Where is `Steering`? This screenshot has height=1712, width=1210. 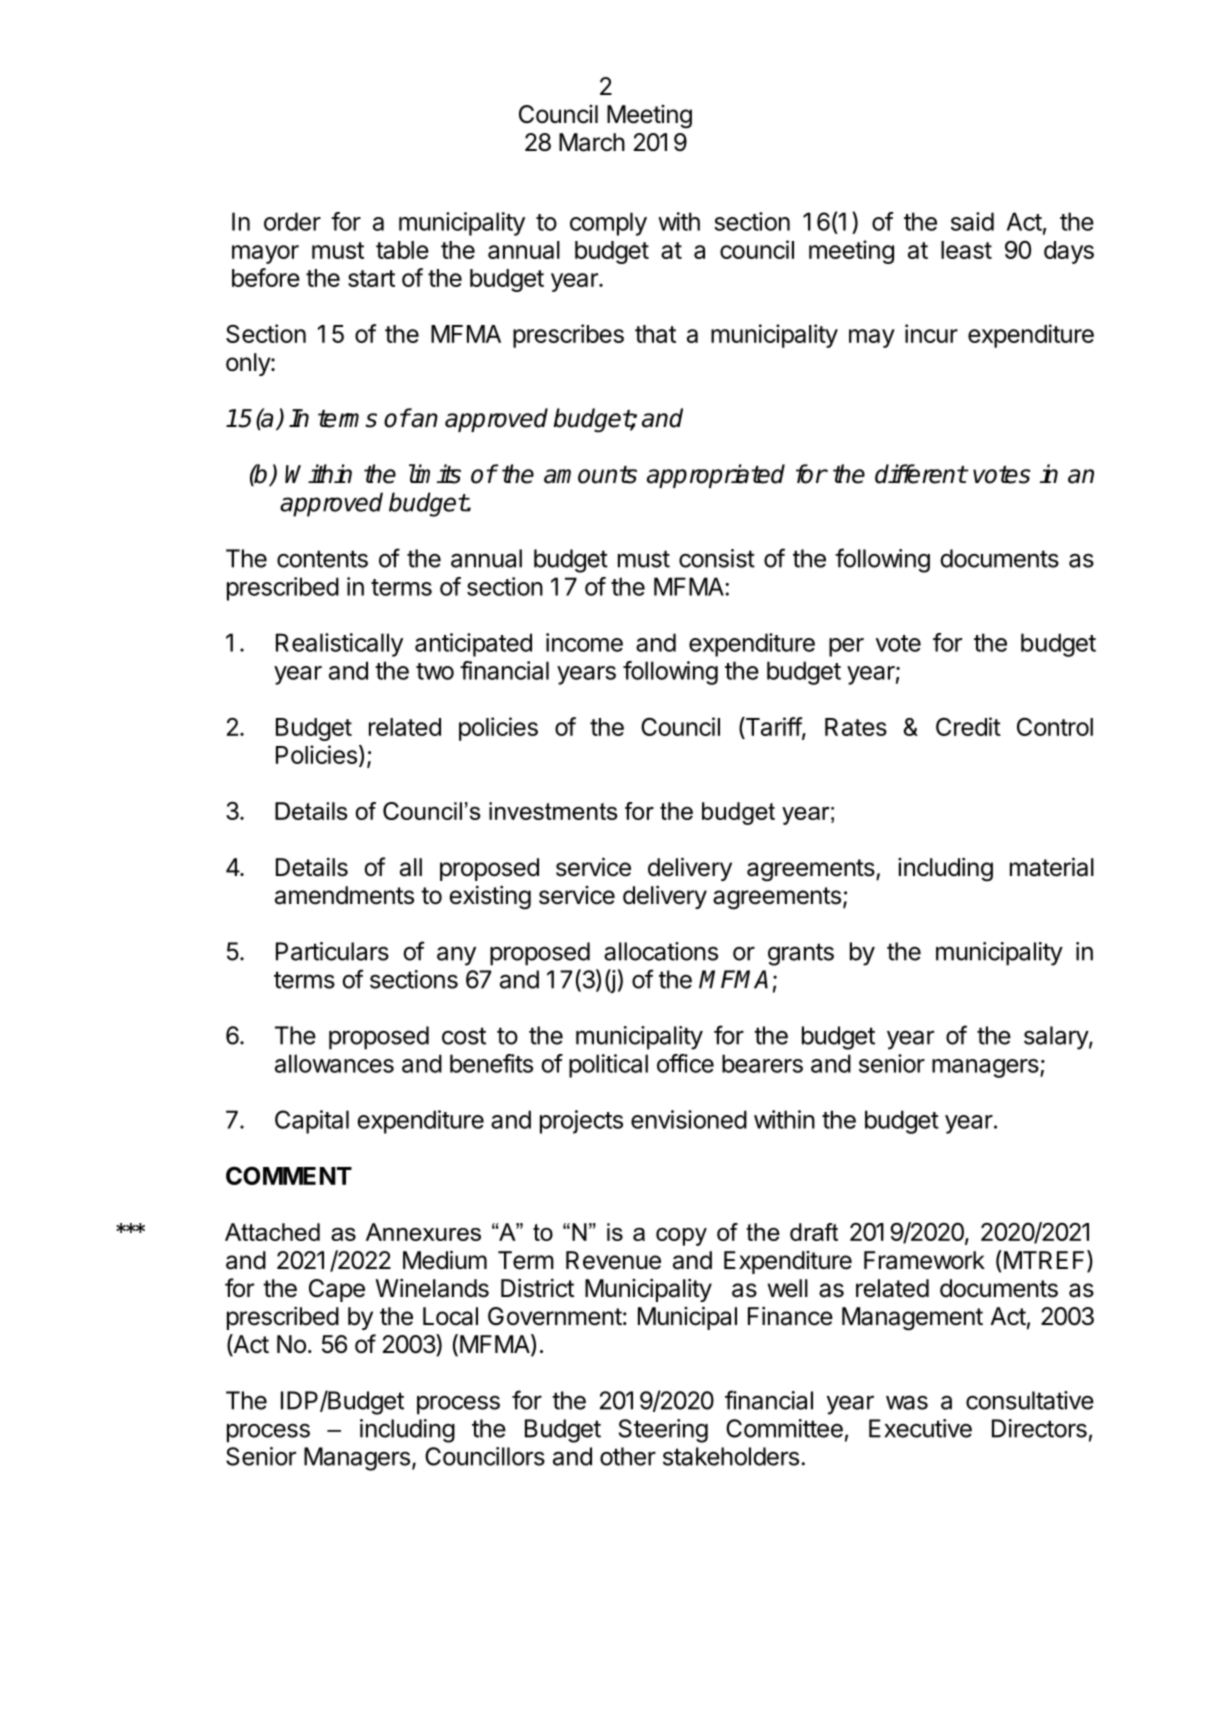
Steering is located at coordinates (663, 1431).
